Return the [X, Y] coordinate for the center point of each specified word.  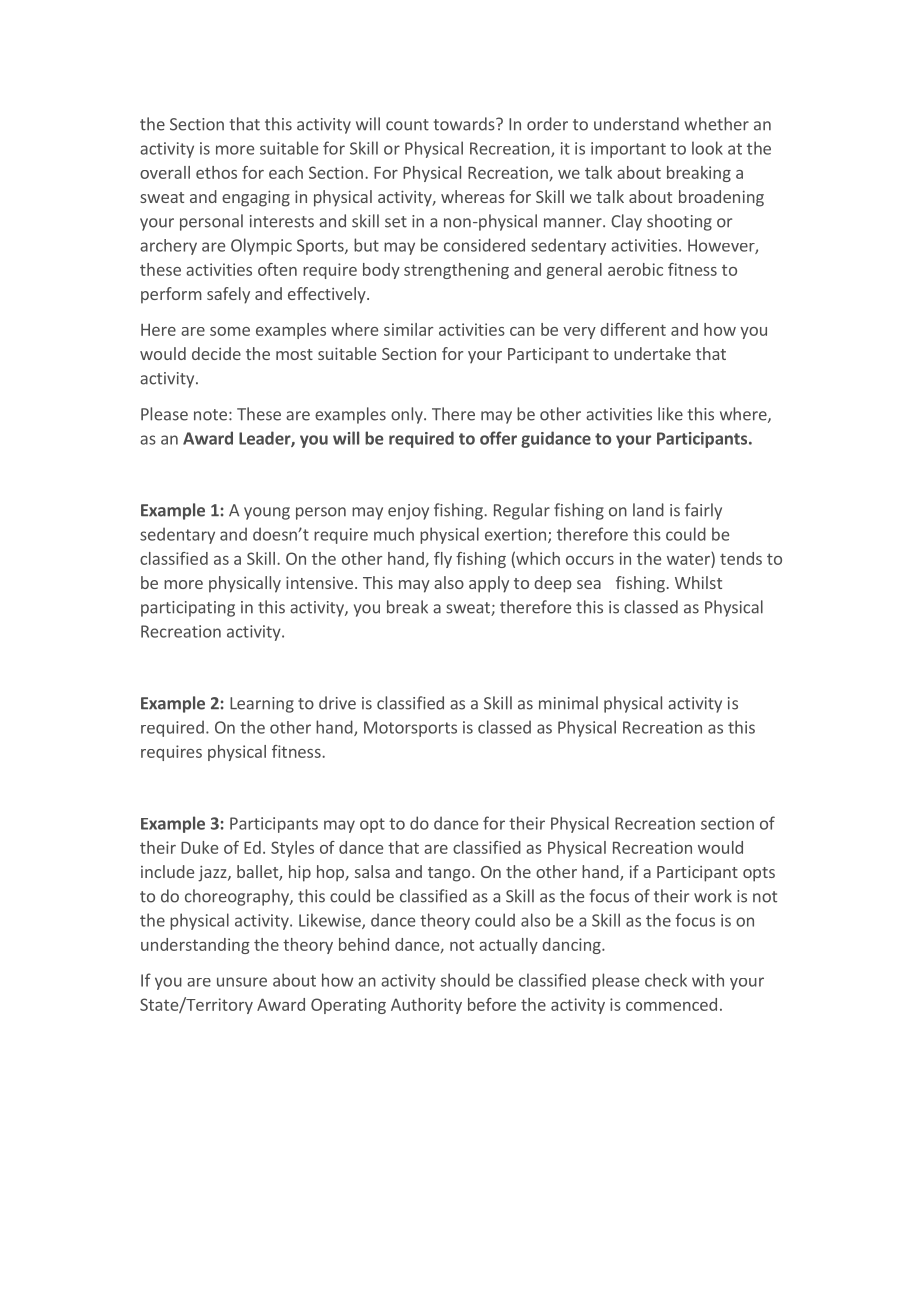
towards [465, 124]
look [707, 148]
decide [216, 353]
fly [443, 560]
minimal [568, 703]
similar [409, 329]
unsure [242, 982]
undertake [652, 353]
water [689, 558]
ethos [216, 172]
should [465, 980]
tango [450, 874]
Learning [262, 705]
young [267, 513]
